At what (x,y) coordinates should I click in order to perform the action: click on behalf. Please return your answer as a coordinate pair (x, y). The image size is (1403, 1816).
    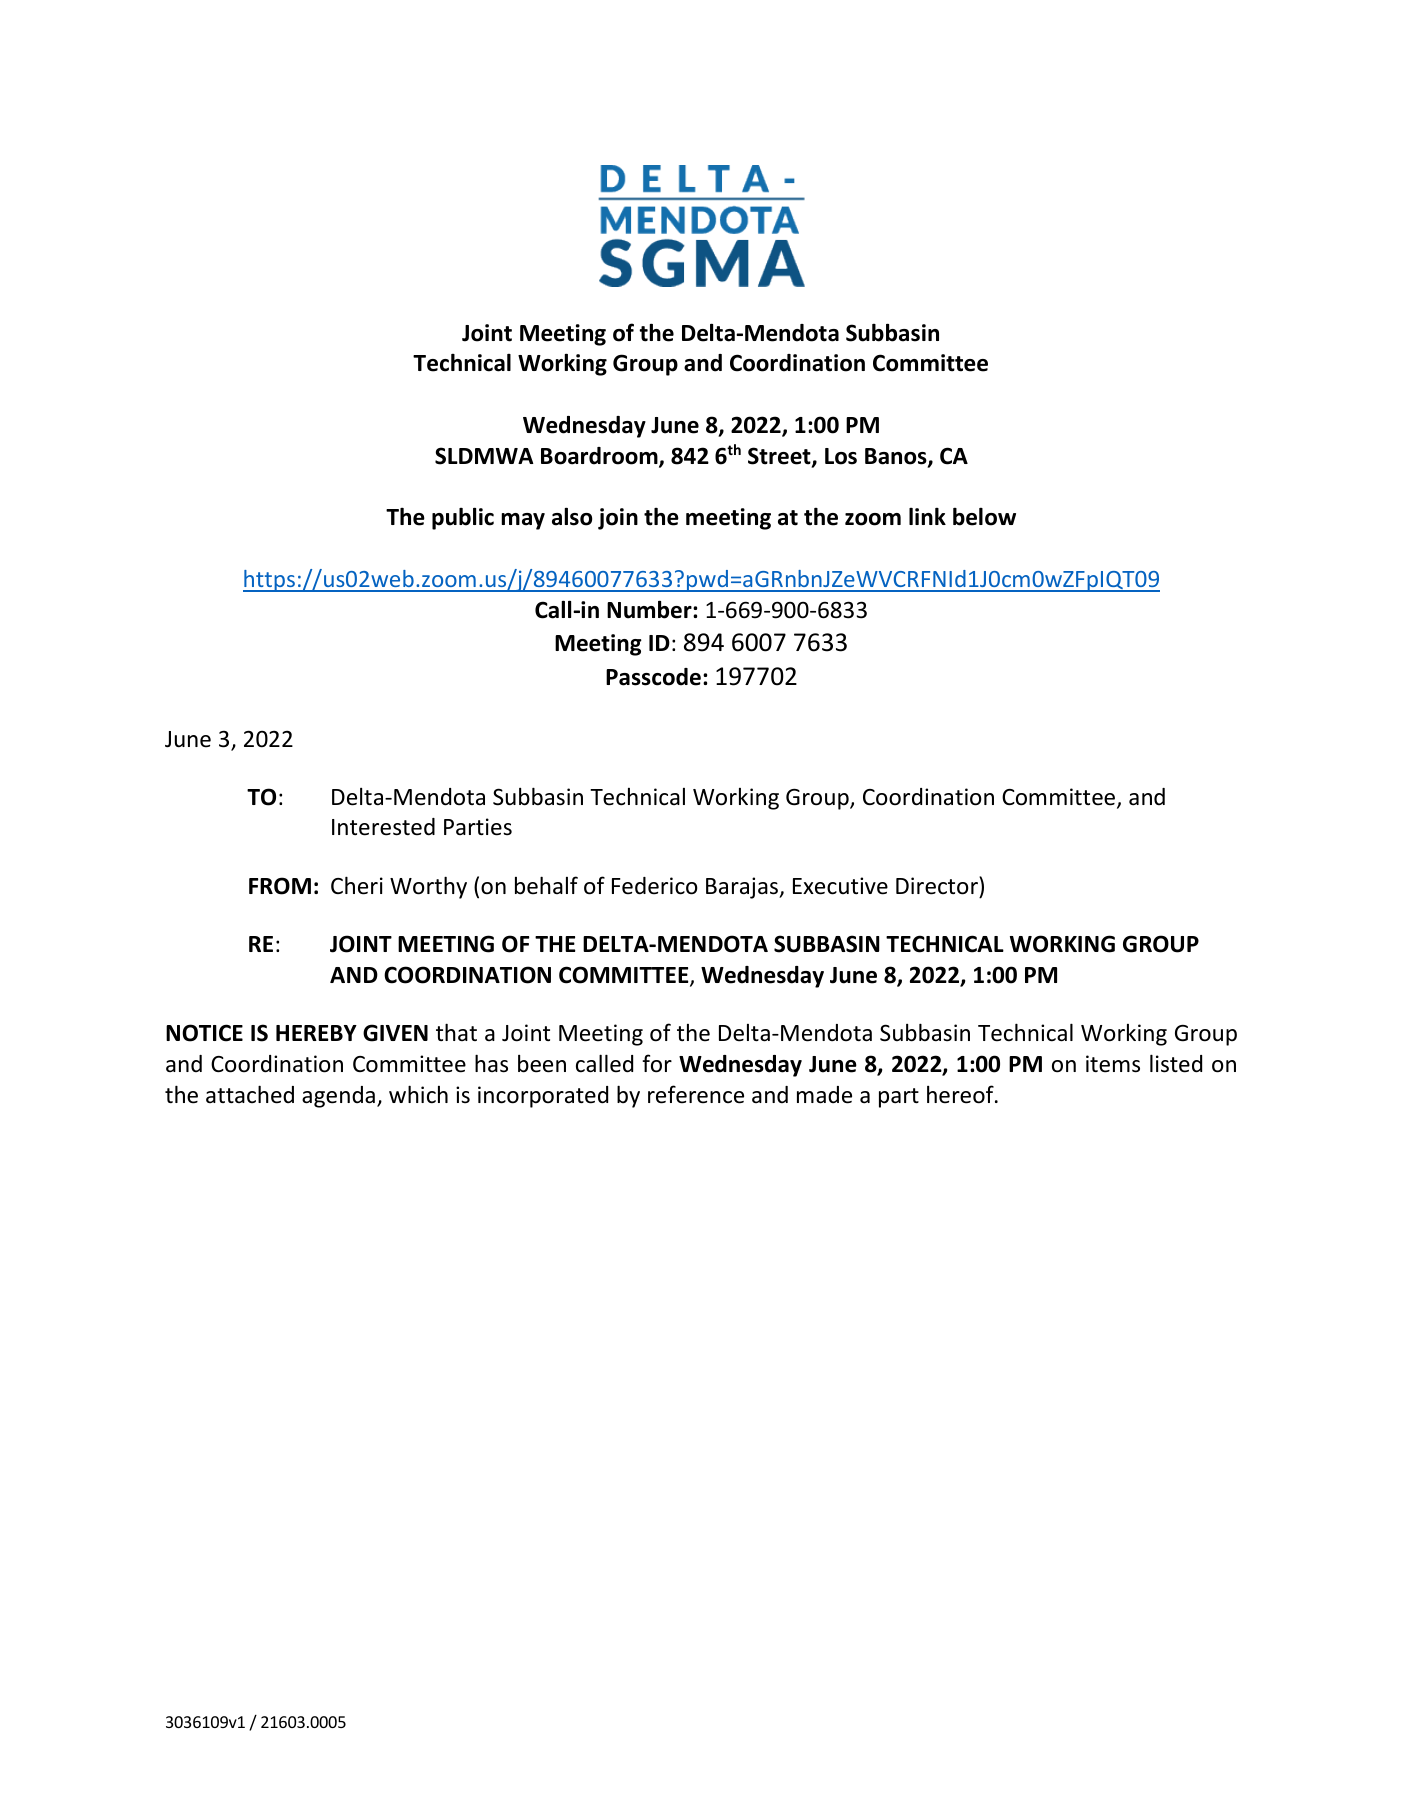
    Looking at the image, I should click on (546, 885).
